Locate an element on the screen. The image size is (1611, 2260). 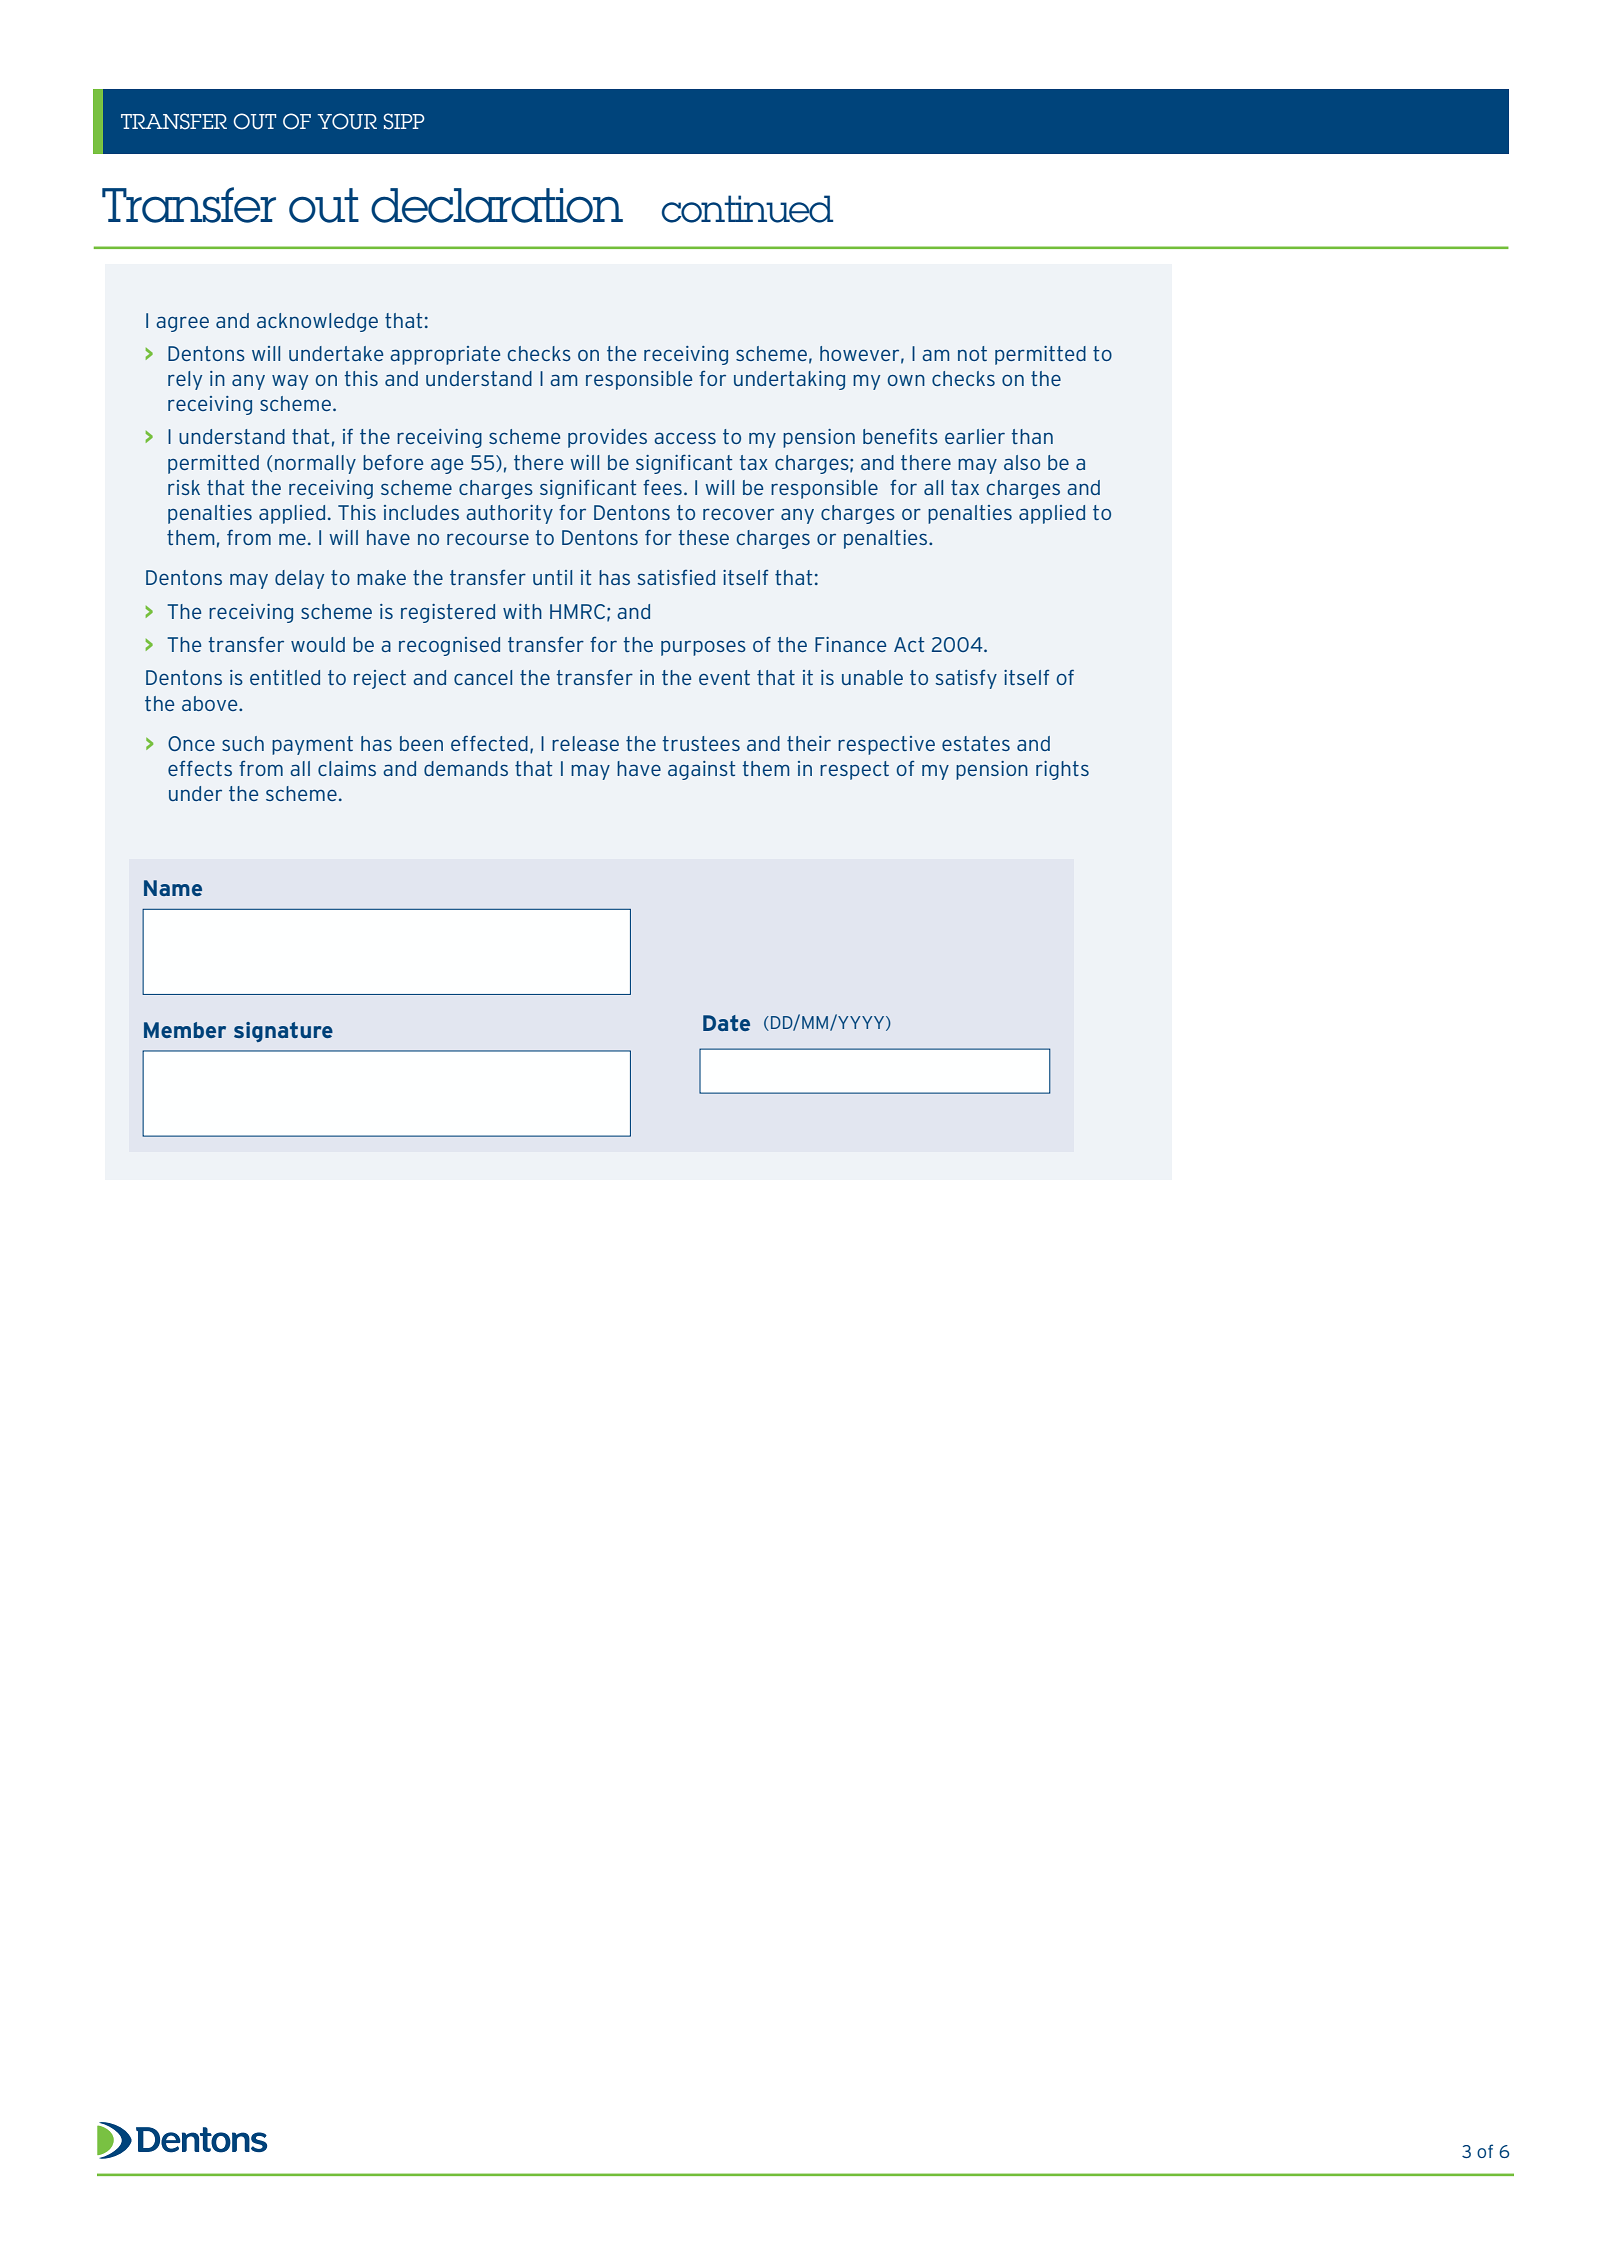
continued is located at coordinates (747, 209).
